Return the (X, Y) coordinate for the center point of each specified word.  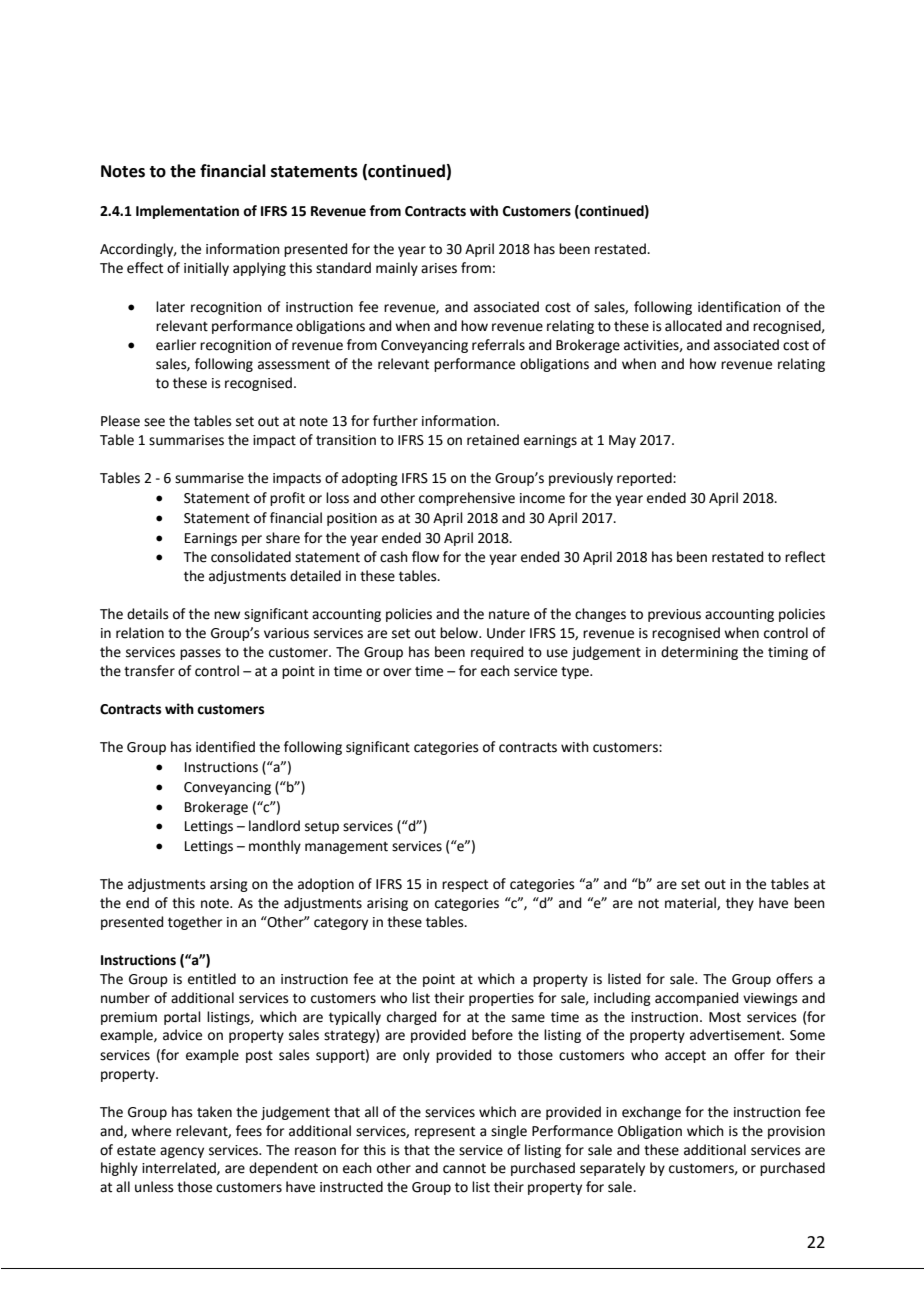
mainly (397, 269)
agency (182, 1152)
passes (200, 654)
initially (206, 269)
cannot (464, 1168)
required (497, 653)
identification (739, 307)
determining (699, 653)
